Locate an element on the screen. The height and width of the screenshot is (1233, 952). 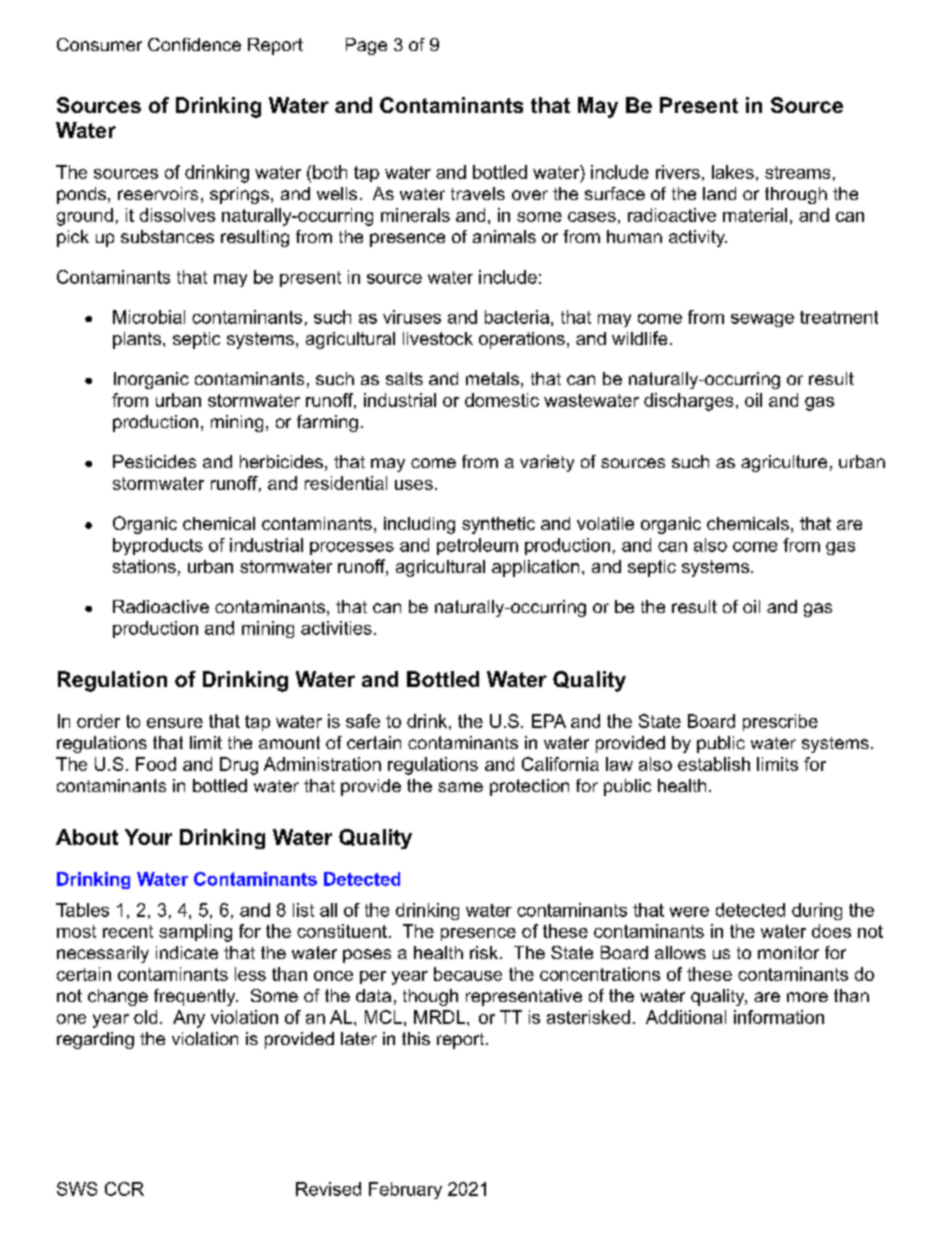
stations is located at coordinates (144, 566).
